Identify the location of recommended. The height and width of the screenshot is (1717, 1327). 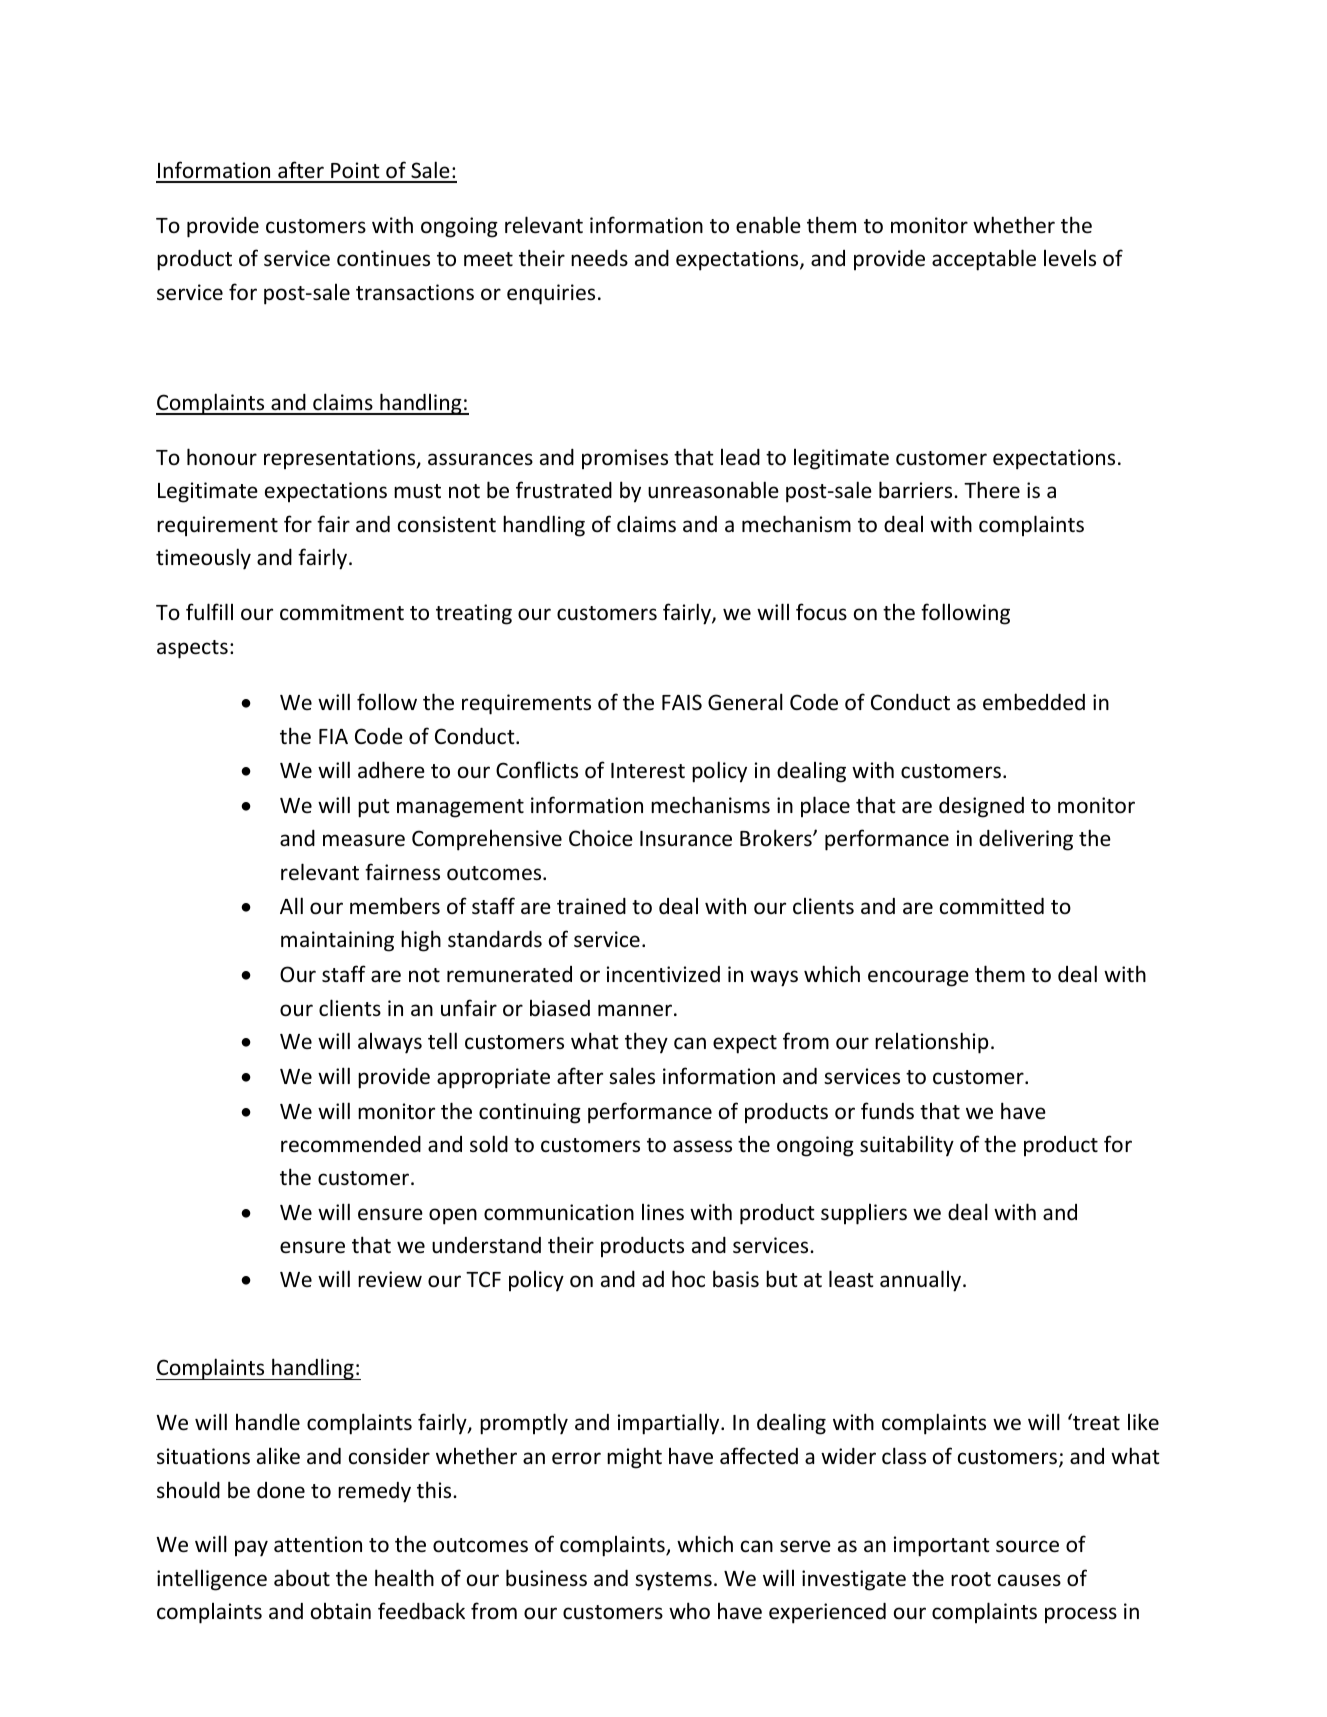
(351, 1144).
